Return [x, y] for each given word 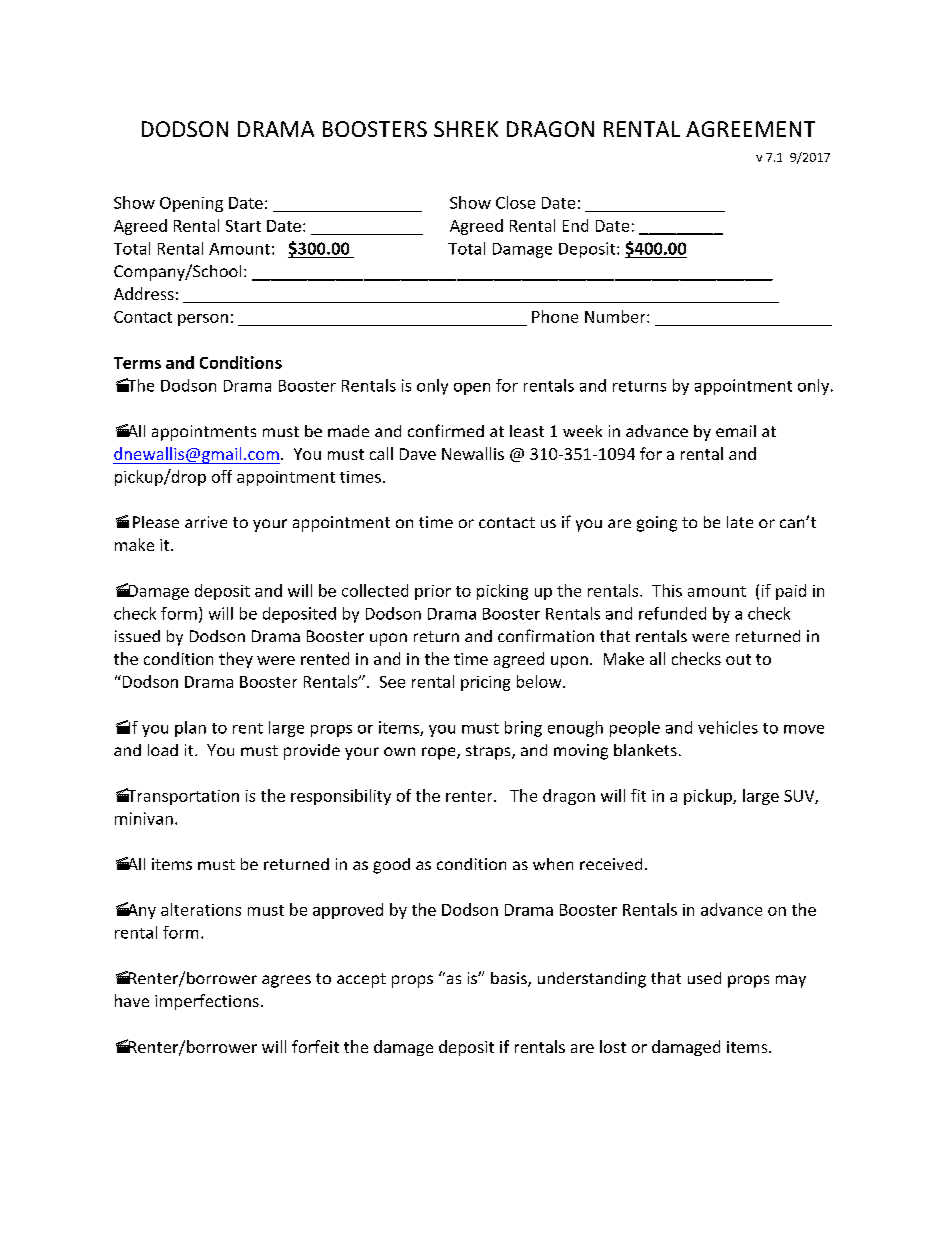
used [704, 978]
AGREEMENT [750, 129]
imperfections [207, 1002]
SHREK [466, 129]
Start [243, 226]
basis [510, 979]
